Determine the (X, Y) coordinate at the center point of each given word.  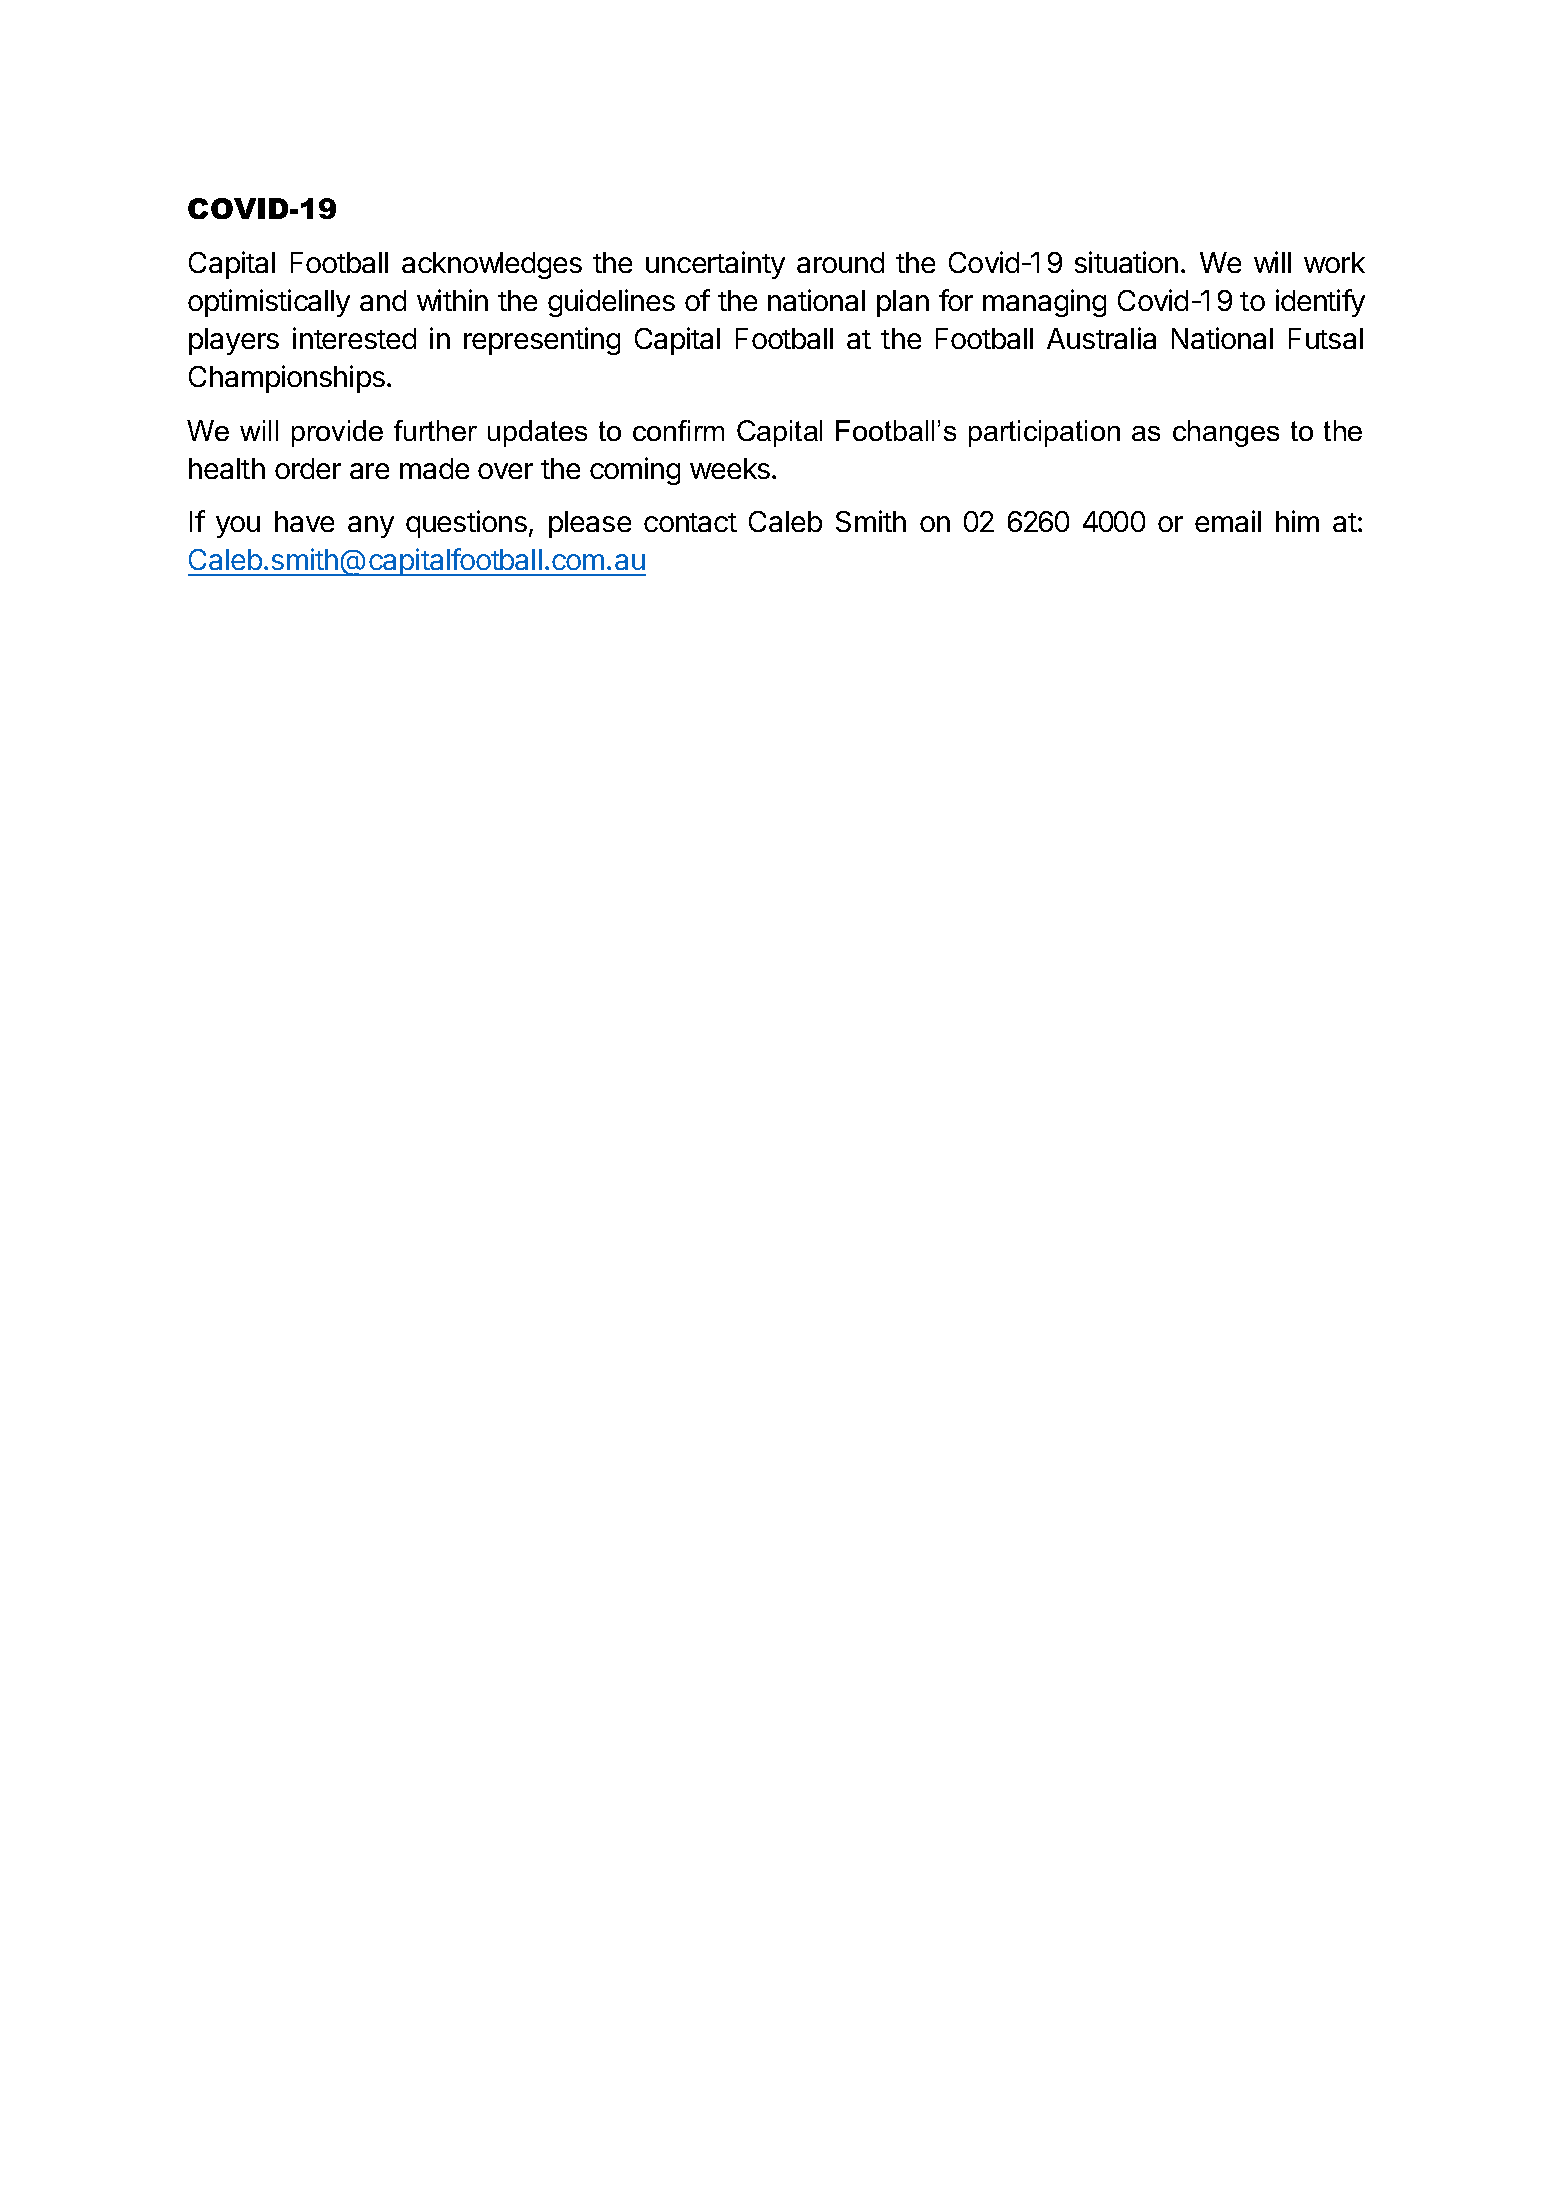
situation (1126, 262)
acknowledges (492, 265)
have (304, 521)
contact (690, 522)
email (1228, 521)
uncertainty (715, 265)
